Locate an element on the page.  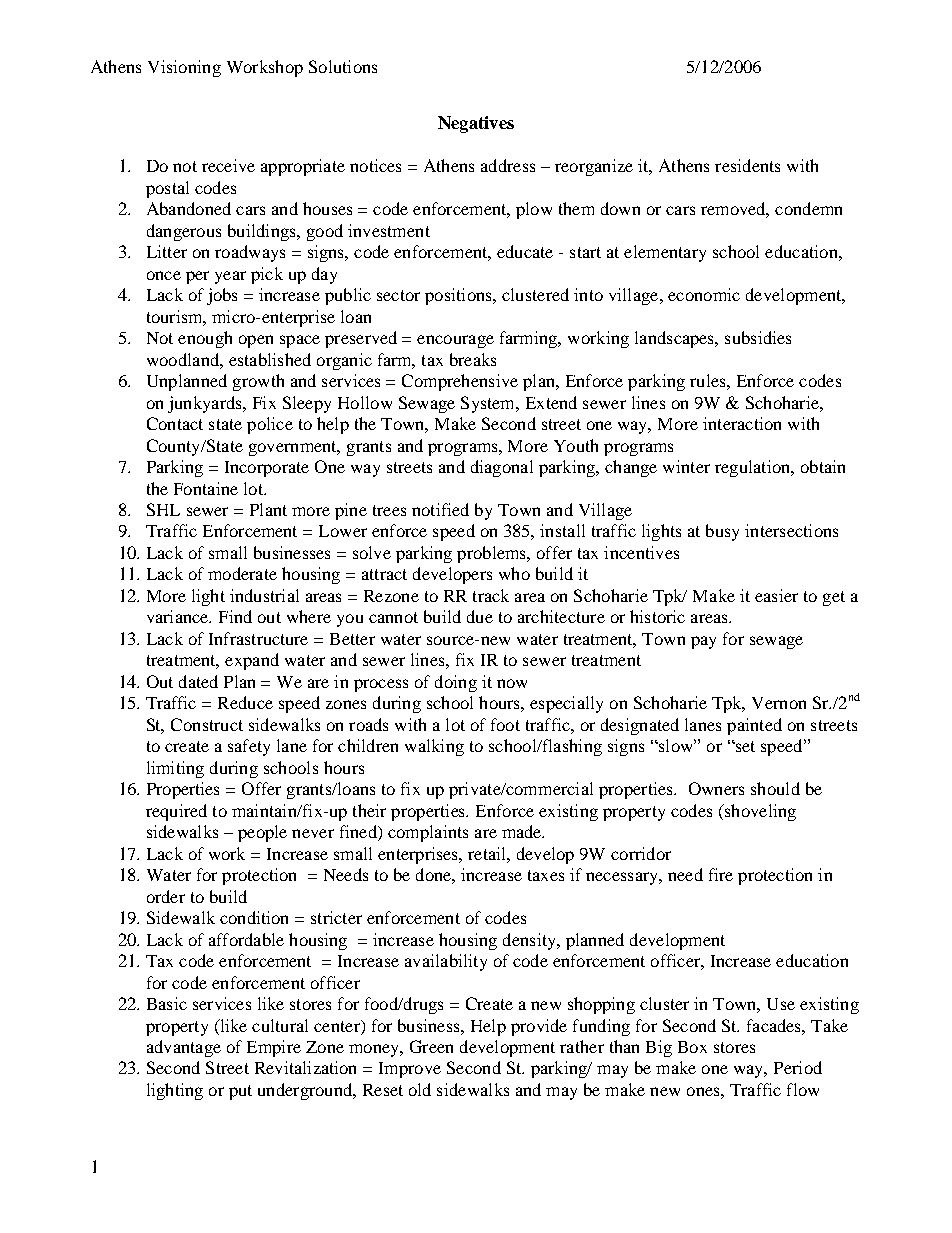
open is located at coordinates (256, 341).
